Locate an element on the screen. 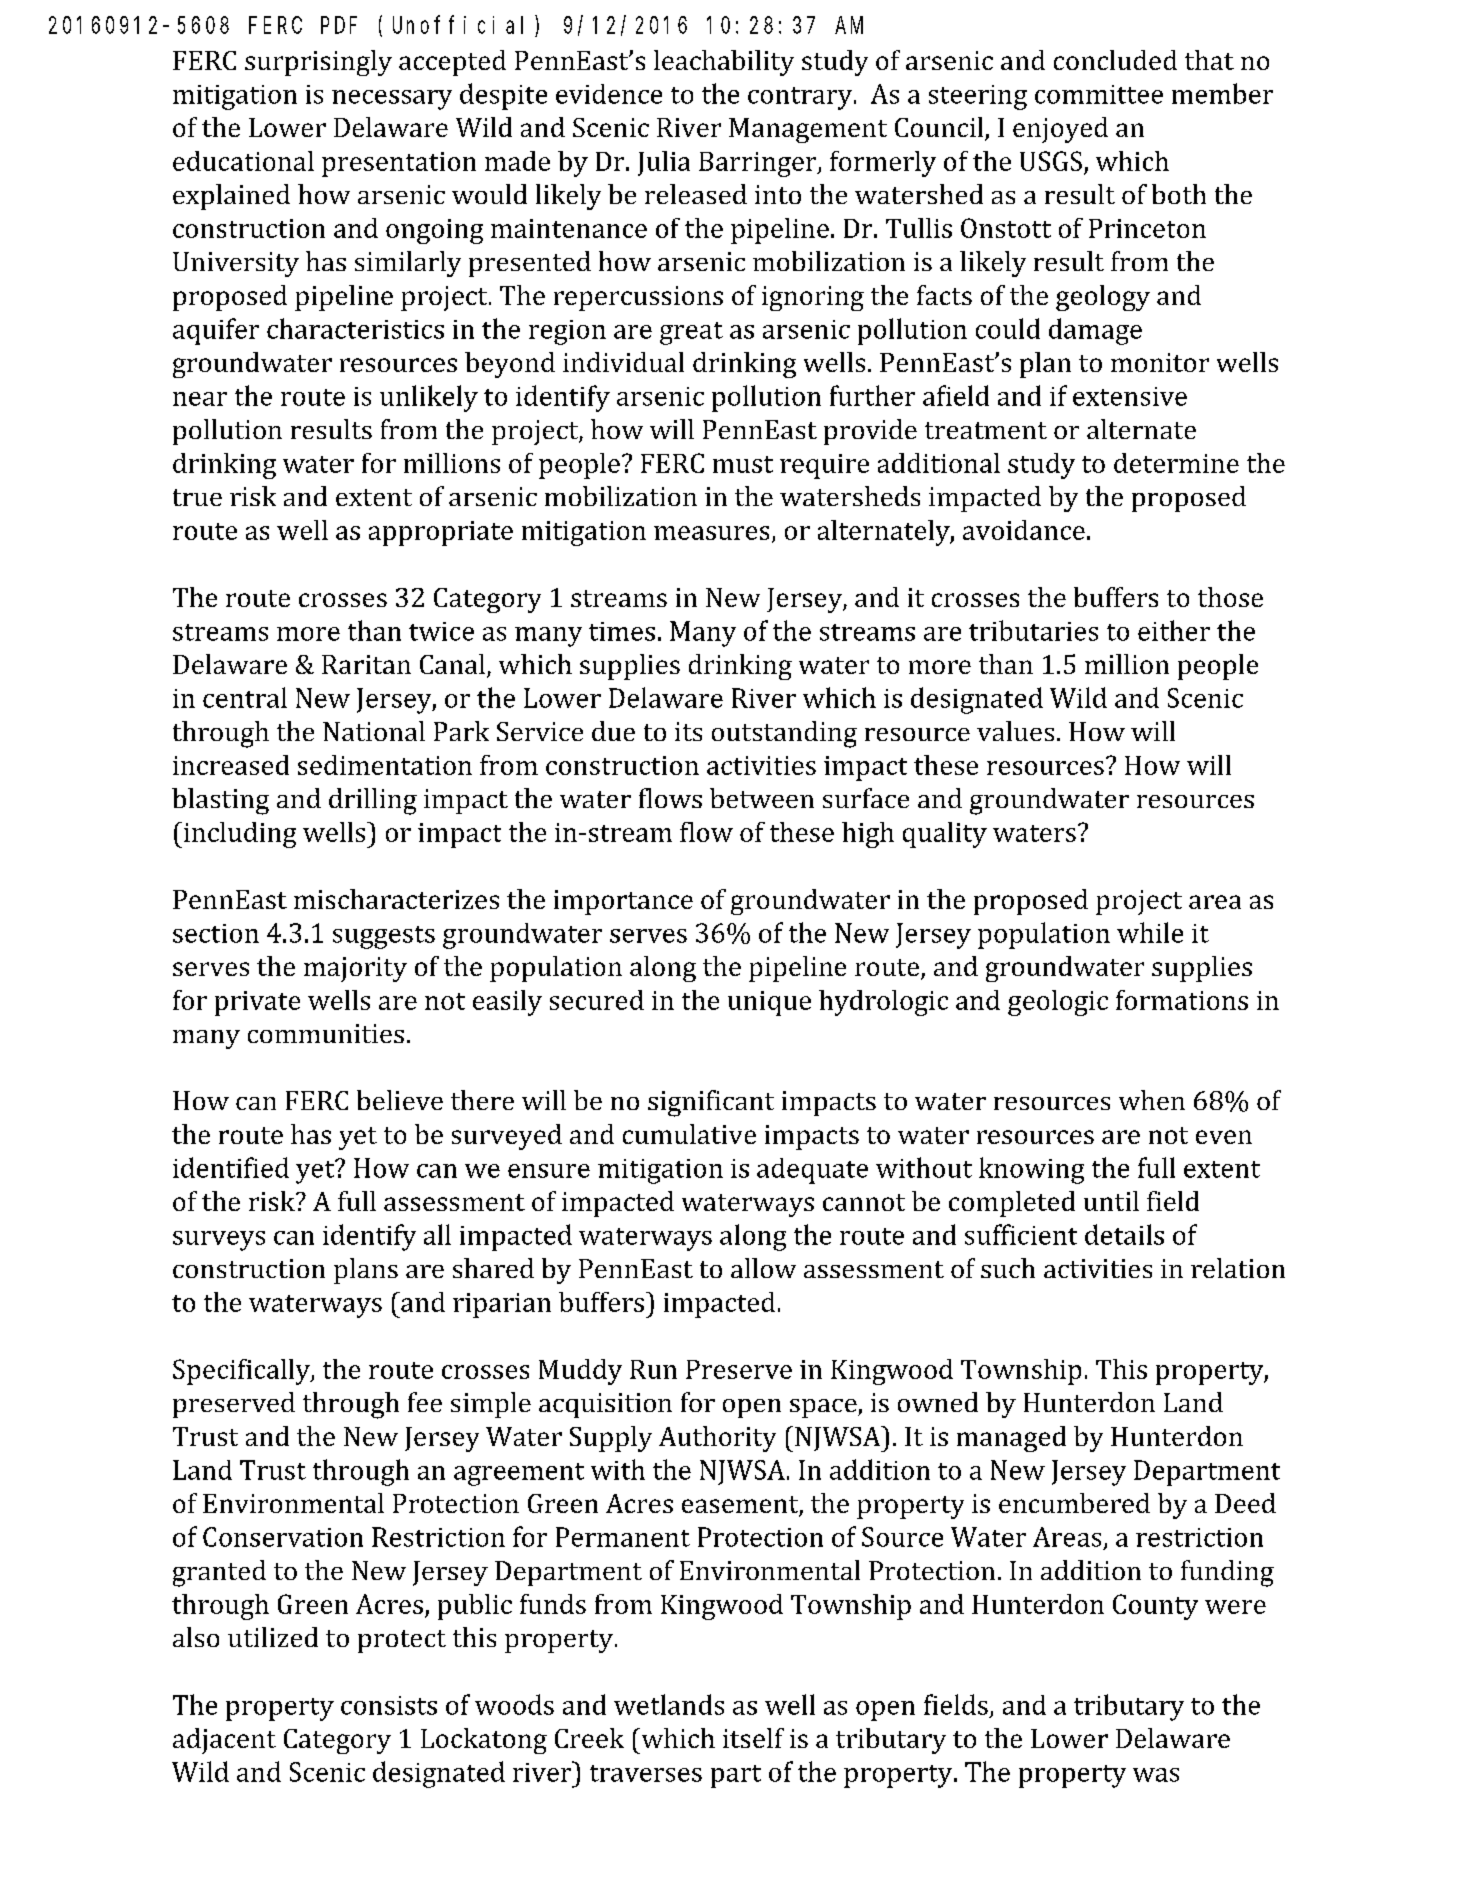 This screenshot has width=1460, height=1889. must is located at coordinates (743, 464).
